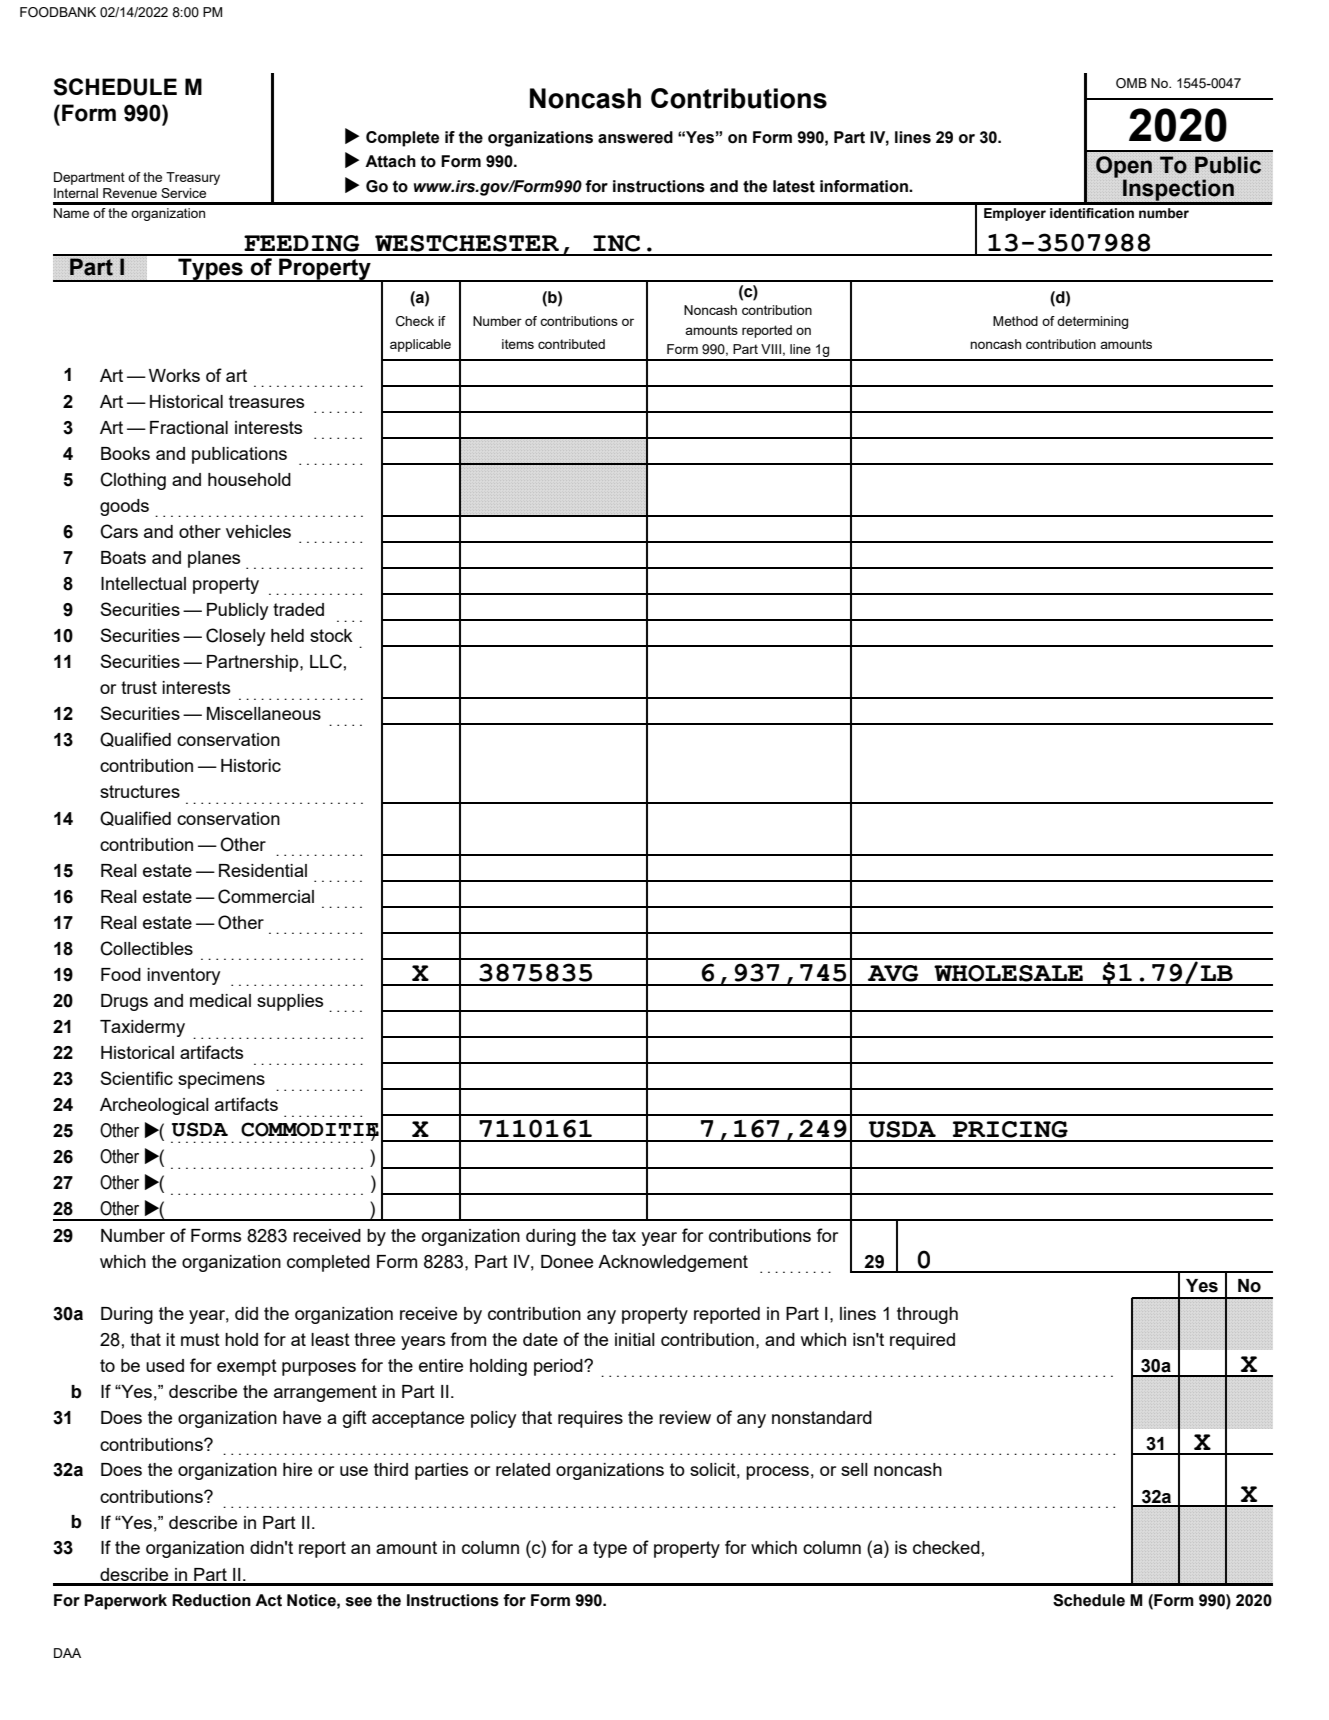 This page has width=1329, height=1720. I want to click on medical, so click(220, 1000).
